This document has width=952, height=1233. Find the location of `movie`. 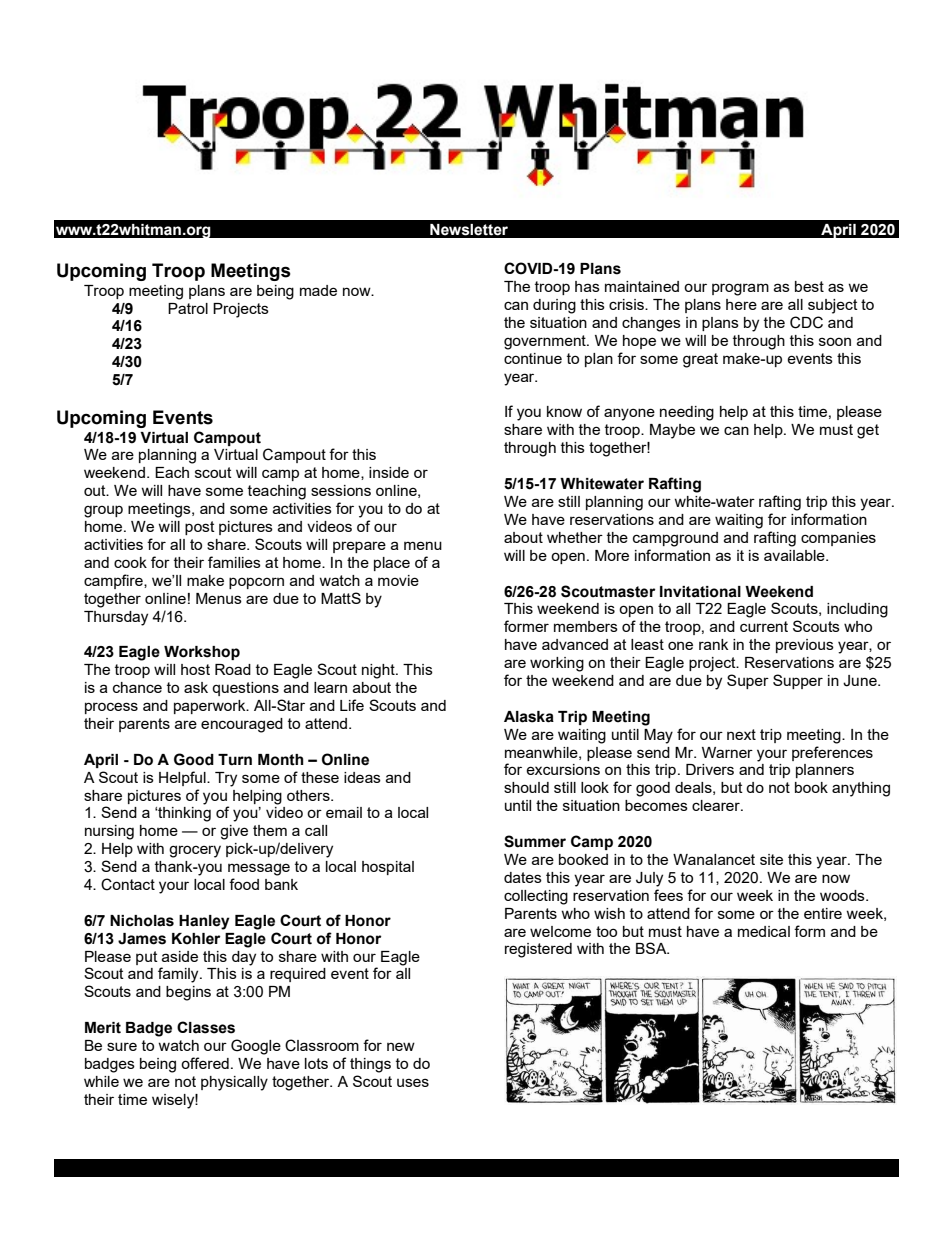

movie is located at coordinates (398, 580).
